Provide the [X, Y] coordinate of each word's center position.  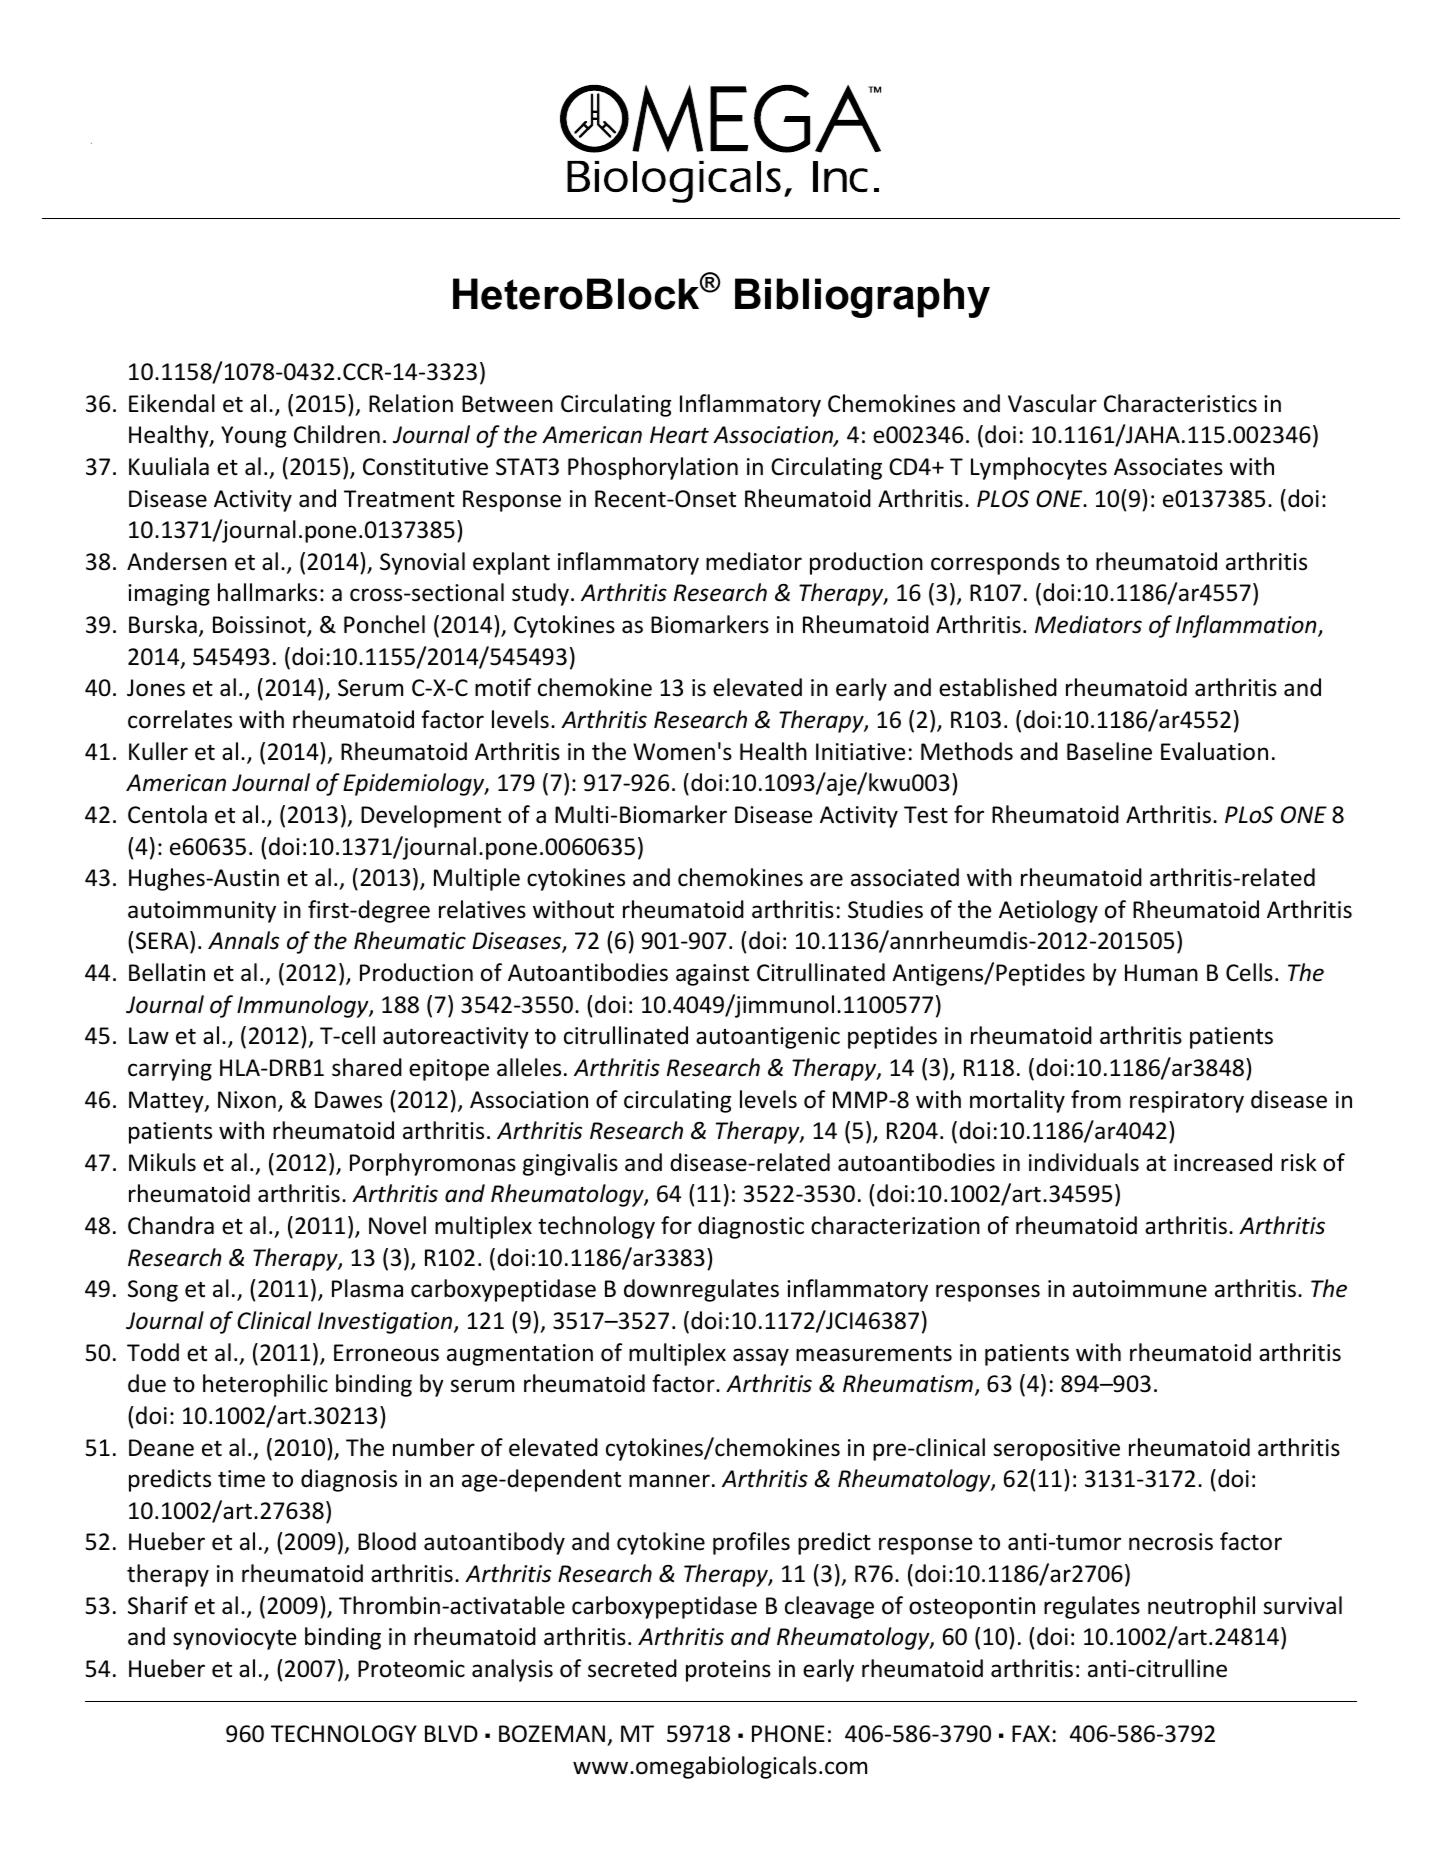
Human [1161, 973]
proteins [728, 1671]
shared [367, 1067]
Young [253, 437]
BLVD [451, 1733]
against [712, 975]
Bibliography [862, 298]
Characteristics [1180, 403]
